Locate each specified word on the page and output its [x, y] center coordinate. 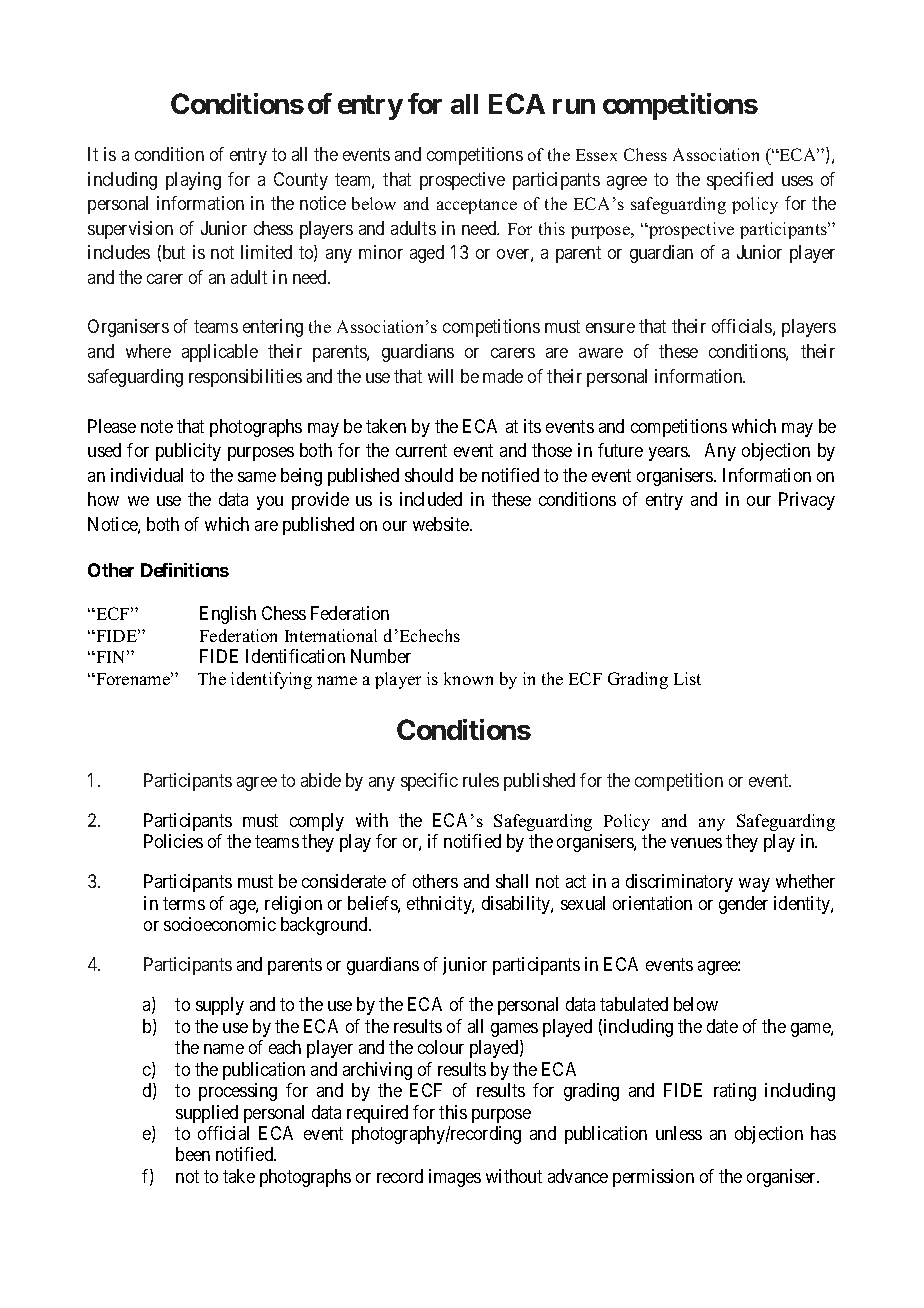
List [687, 678]
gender [743, 905]
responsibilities [245, 378]
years [669, 454]
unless [679, 1133]
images [455, 1178]
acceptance [477, 206]
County [301, 181]
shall [512, 881]
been [193, 1154]
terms [184, 903]
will [440, 376]
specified [740, 181]
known [468, 678]
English [228, 615]
